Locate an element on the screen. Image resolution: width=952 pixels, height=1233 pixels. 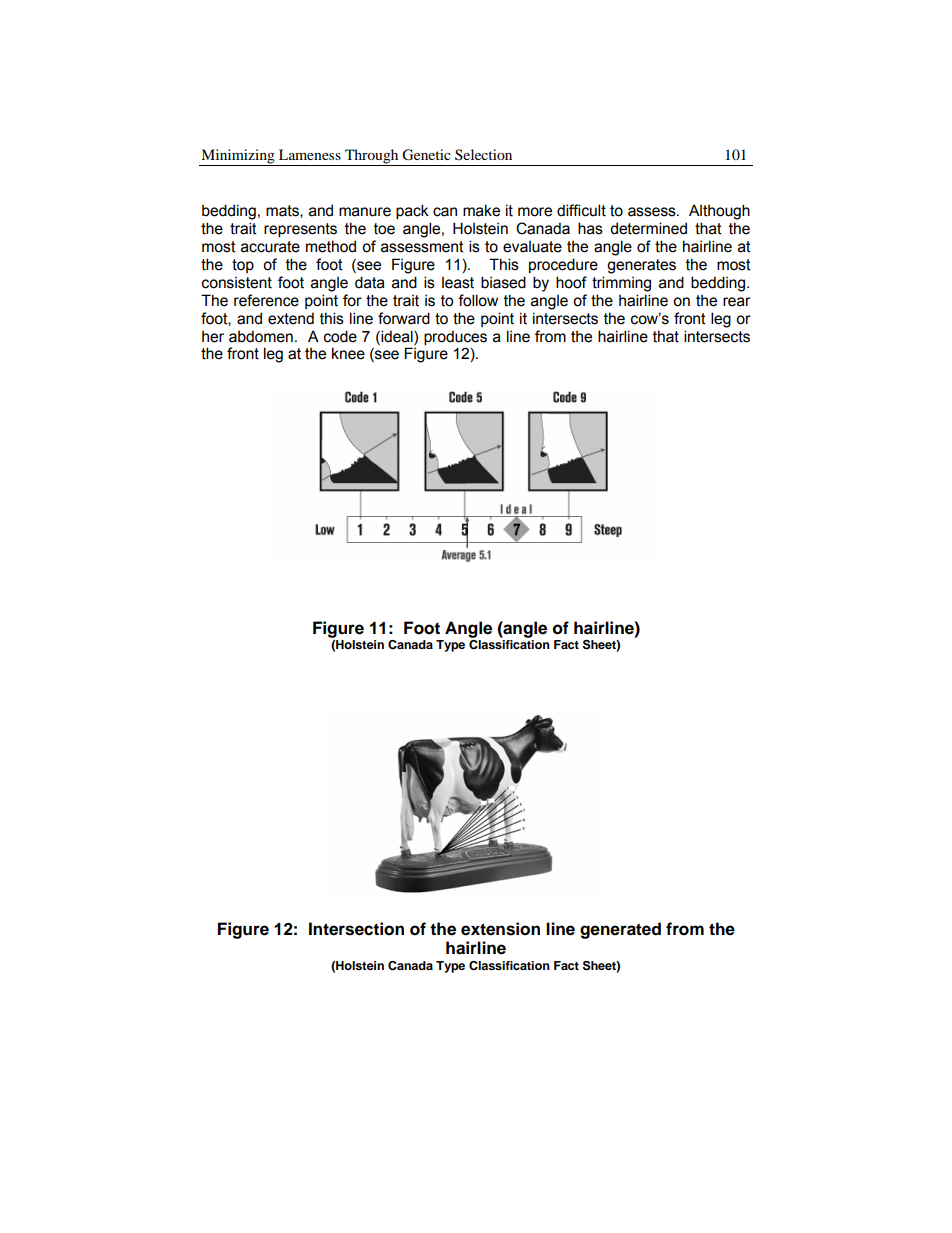
extension is located at coordinates (500, 929).
